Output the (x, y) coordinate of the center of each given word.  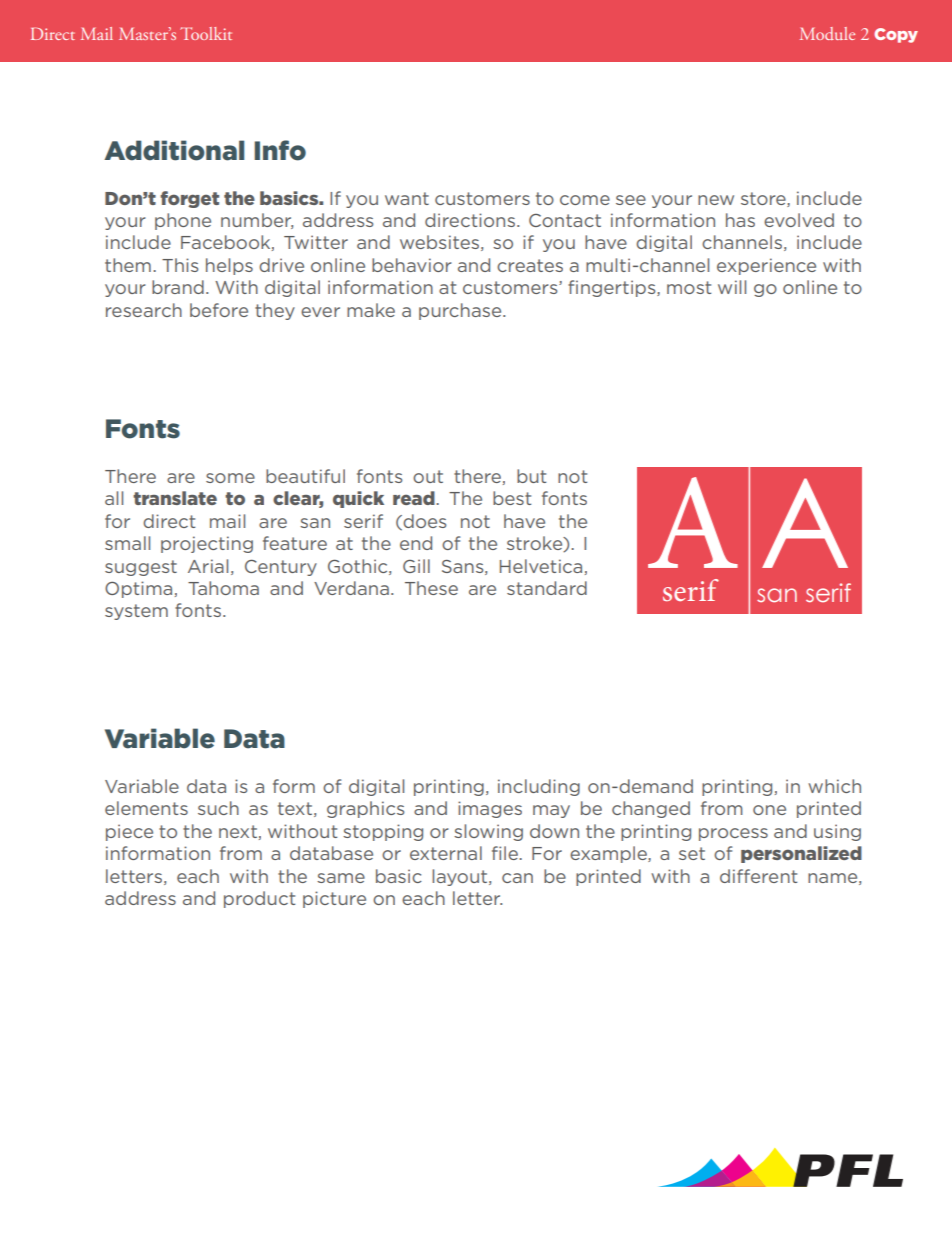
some (230, 478)
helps (229, 266)
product (259, 899)
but (531, 476)
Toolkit (206, 33)
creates (530, 265)
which (834, 786)
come (585, 200)
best (512, 498)
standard (547, 588)
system (136, 612)
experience (766, 266)
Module (827, 33)
